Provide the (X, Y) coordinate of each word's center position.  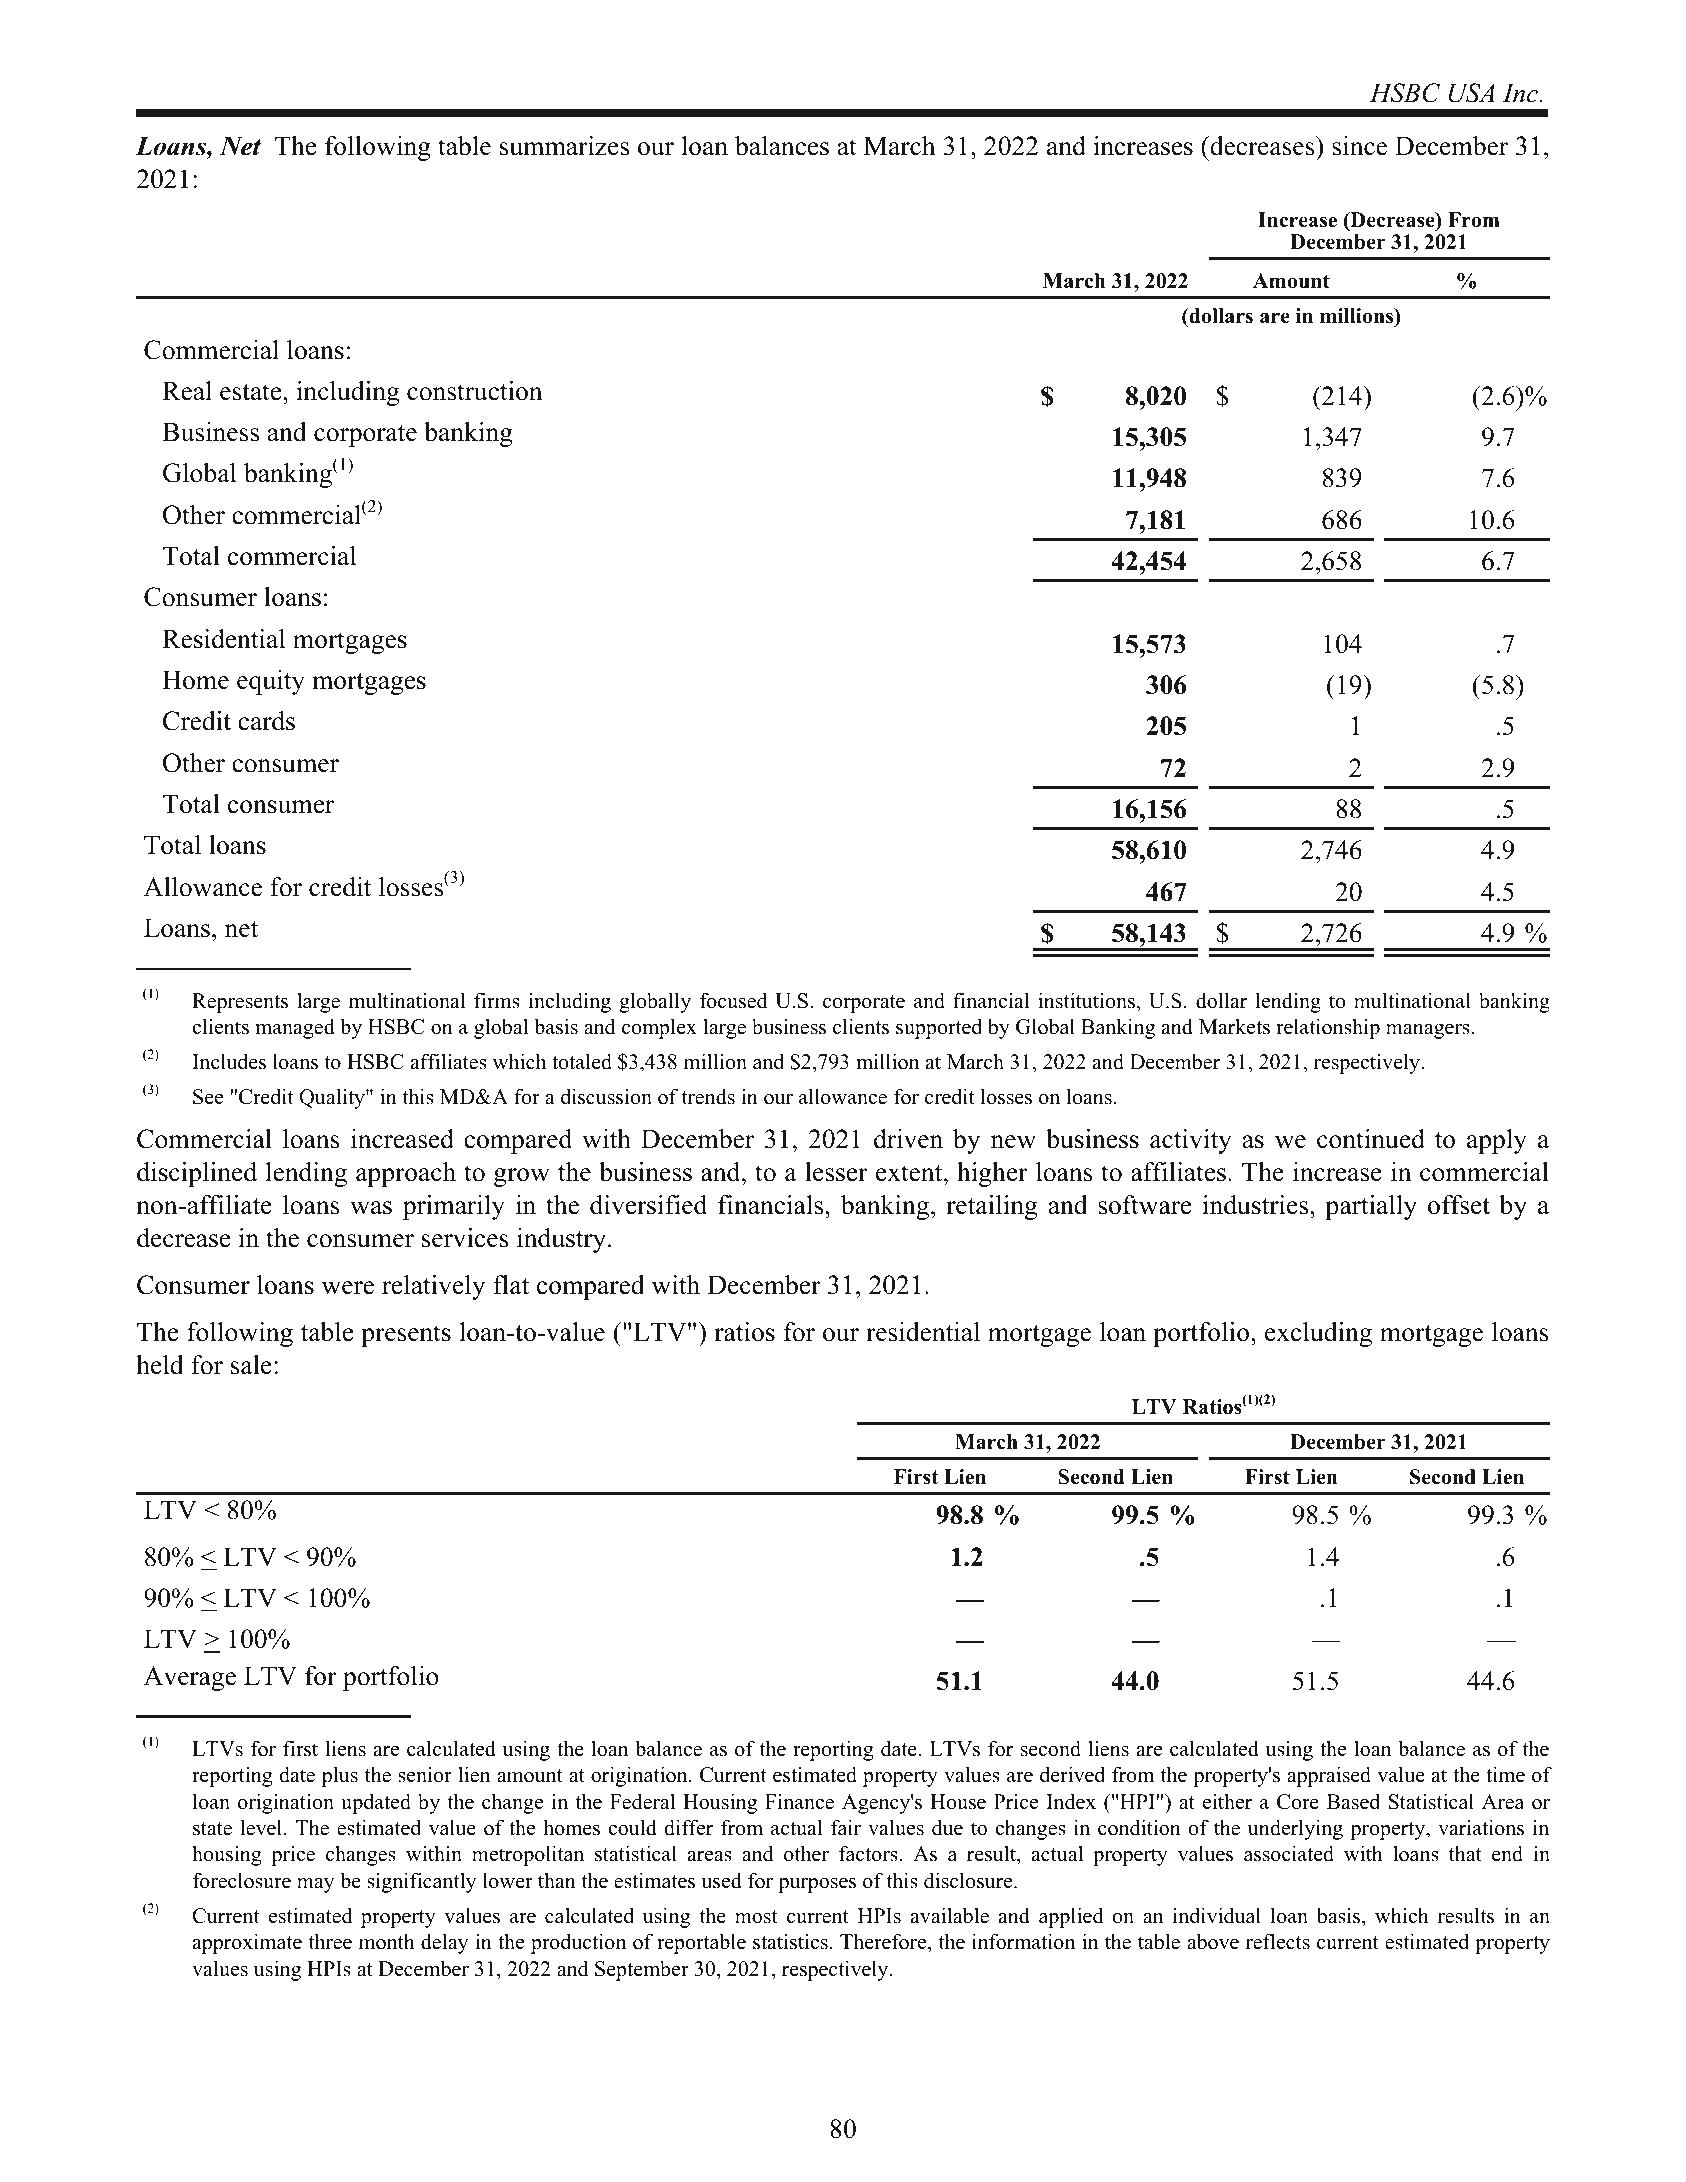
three (330, 1941)
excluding (1318, 1334)
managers (1428, 1031)
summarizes (564, 146)
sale (251, 1365)
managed (295, 1028)
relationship (1328, 1028)
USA (1472, 93)
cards (266, 721)
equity (271, 682)
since (1359, 146)
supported (939, 1028)
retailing (991, 1207)
